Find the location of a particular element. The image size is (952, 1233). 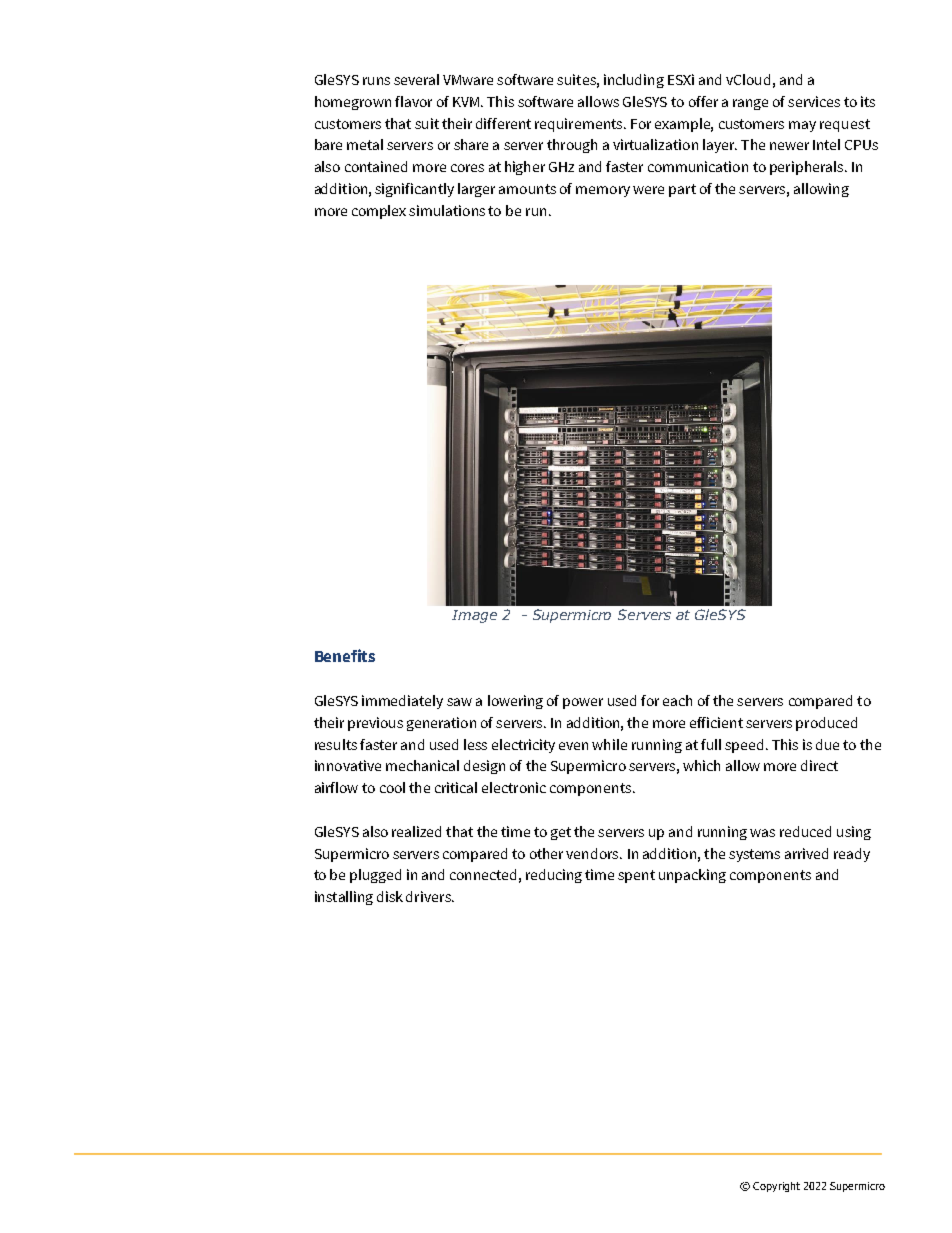

Copyright is located at coordinates (776, 1187).
